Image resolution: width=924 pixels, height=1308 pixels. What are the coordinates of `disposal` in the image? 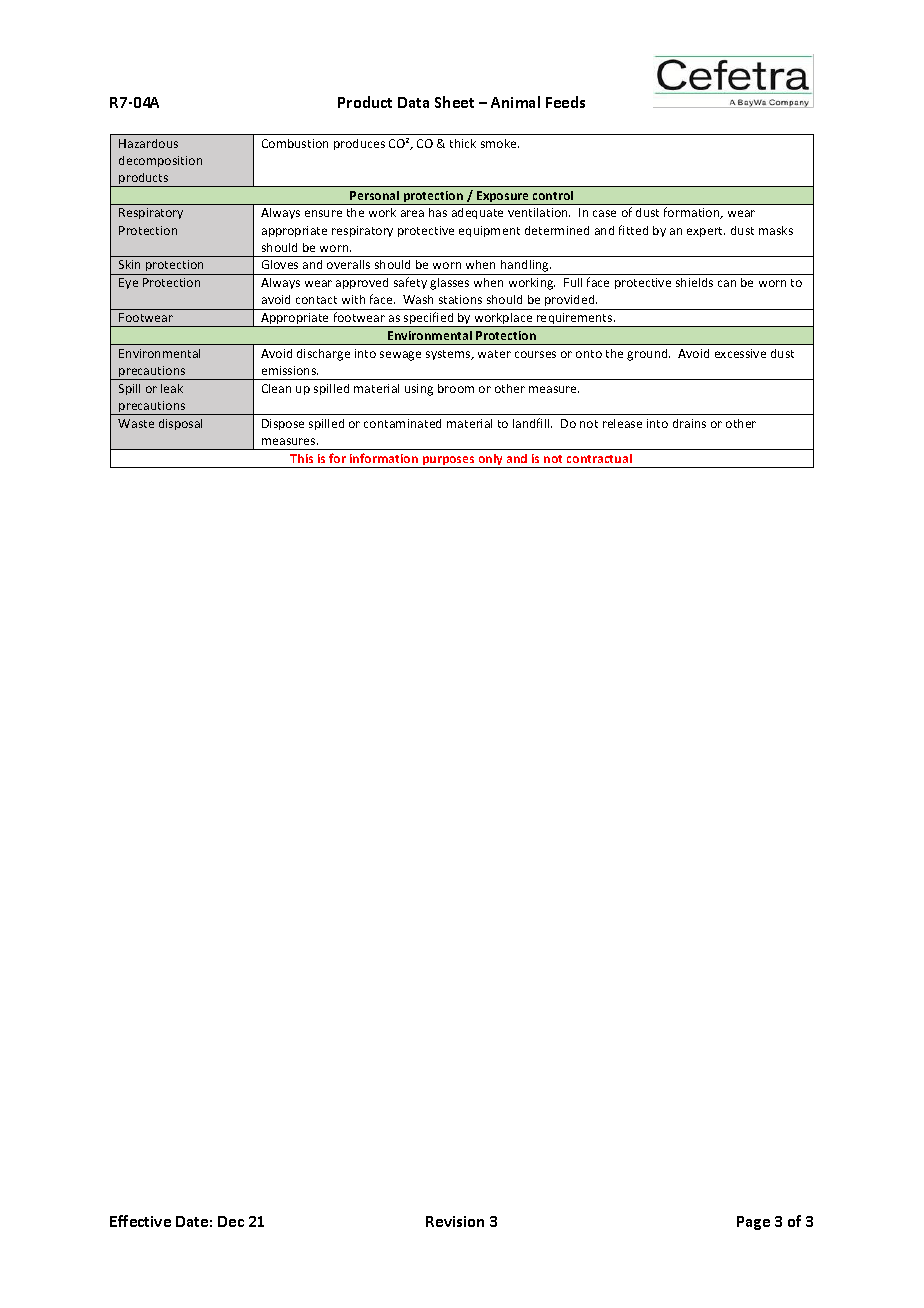 It's located at (180, 424).
